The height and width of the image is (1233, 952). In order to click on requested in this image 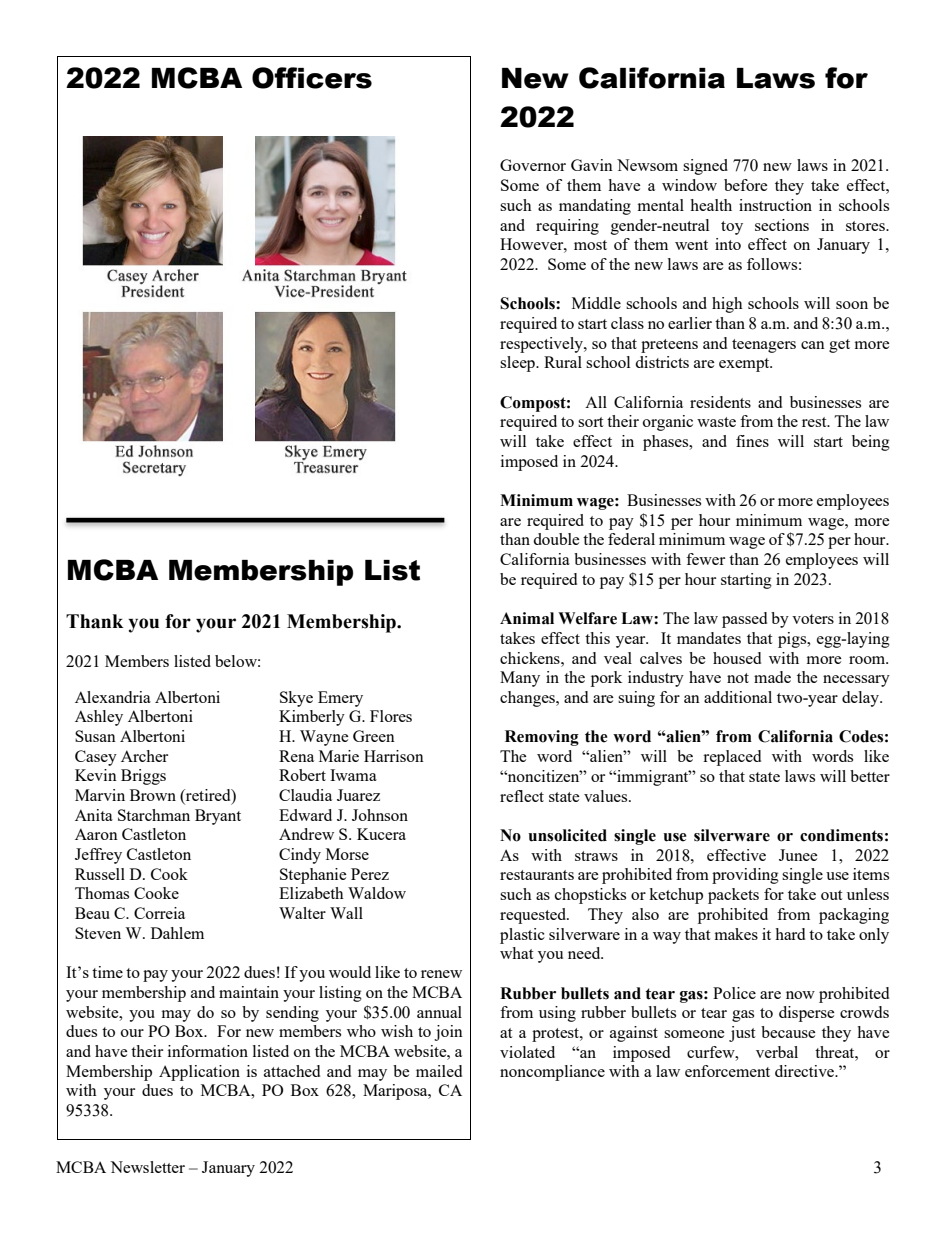, I will do `click(534, 916)`.
